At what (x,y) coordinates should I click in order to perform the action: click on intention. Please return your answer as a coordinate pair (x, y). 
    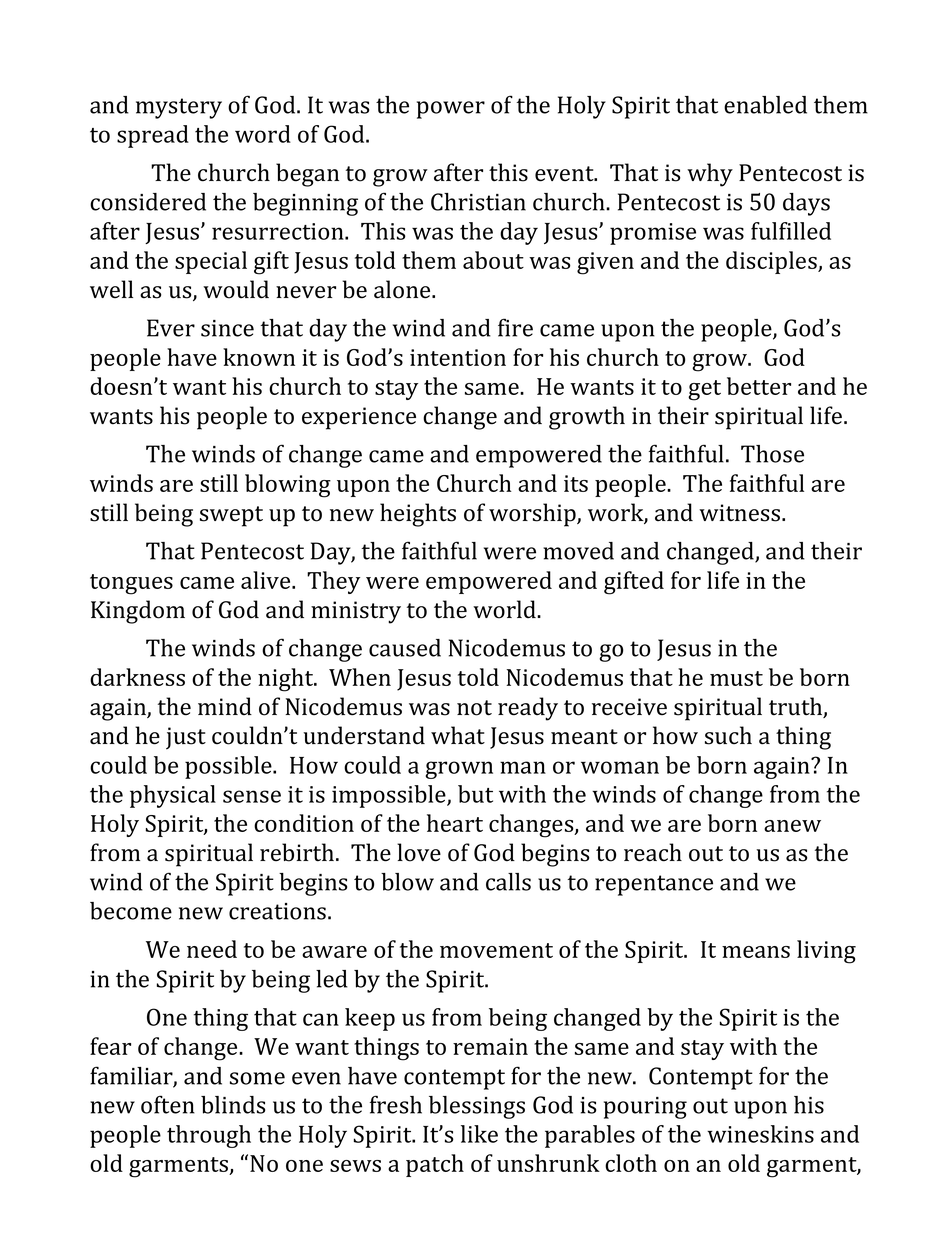
    Looking at the image, I should click on (458, 357).
